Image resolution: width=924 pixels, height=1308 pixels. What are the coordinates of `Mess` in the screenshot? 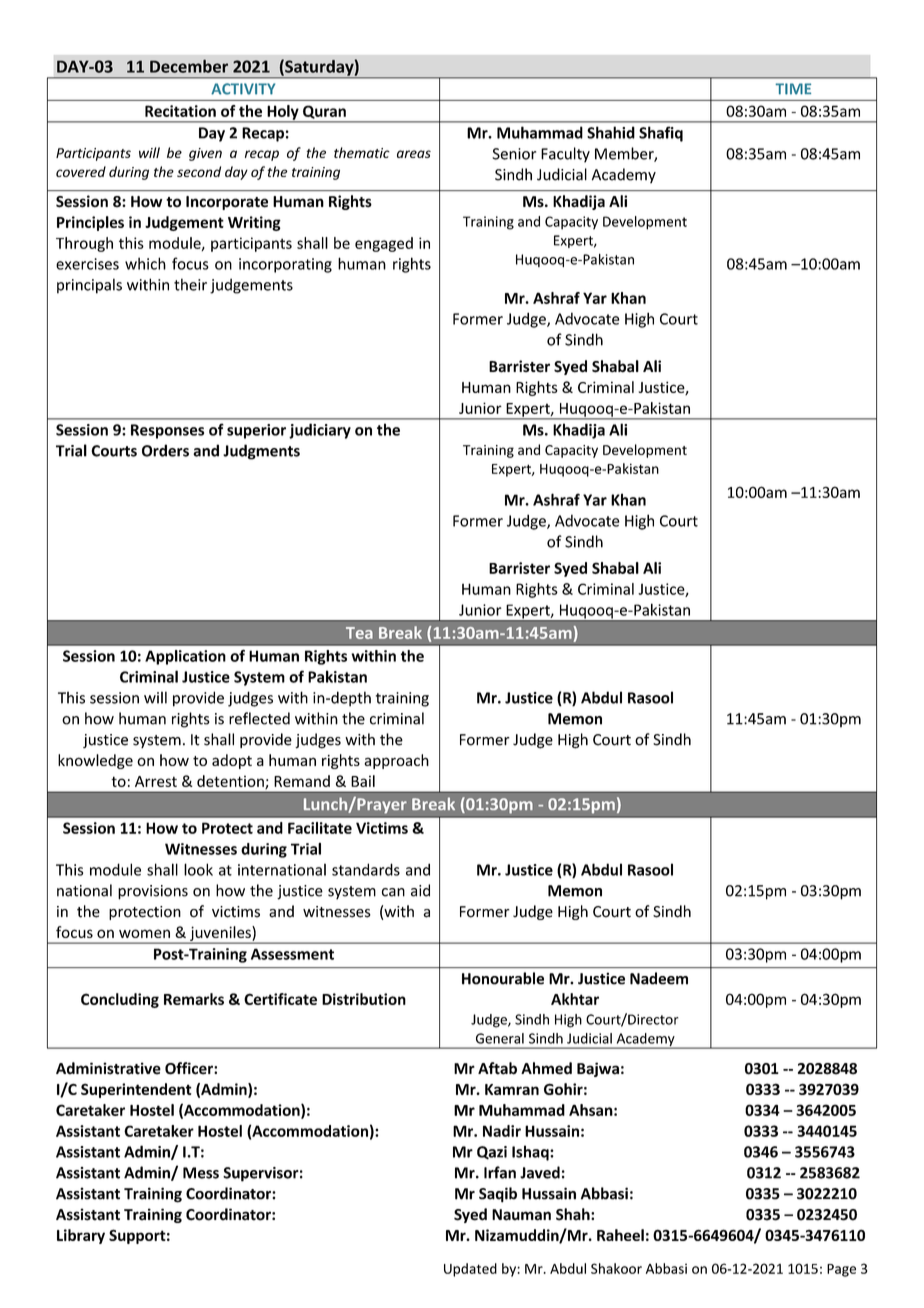 It's located at (201, 1173).
